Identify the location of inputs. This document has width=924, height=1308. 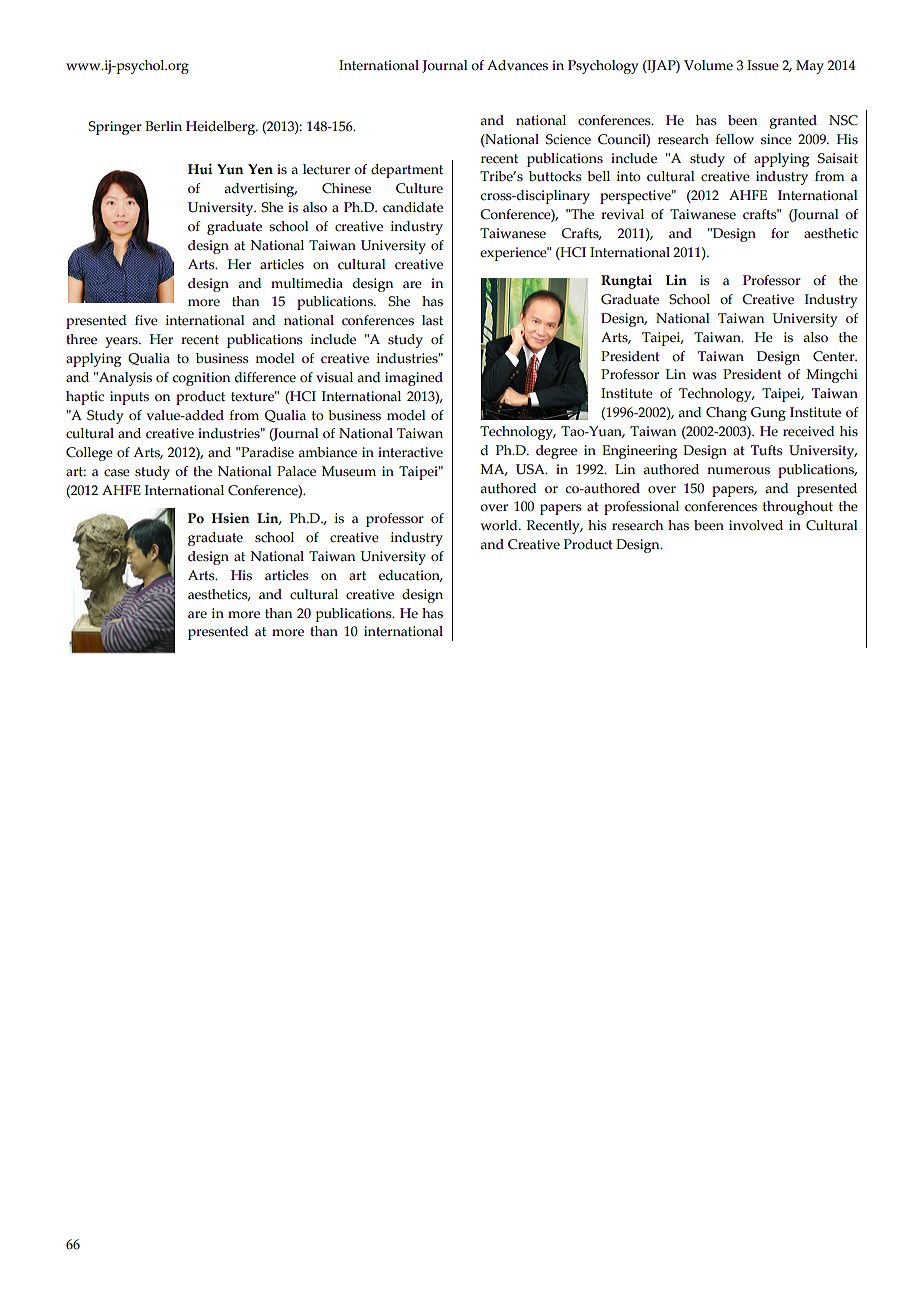
(129, 398).
